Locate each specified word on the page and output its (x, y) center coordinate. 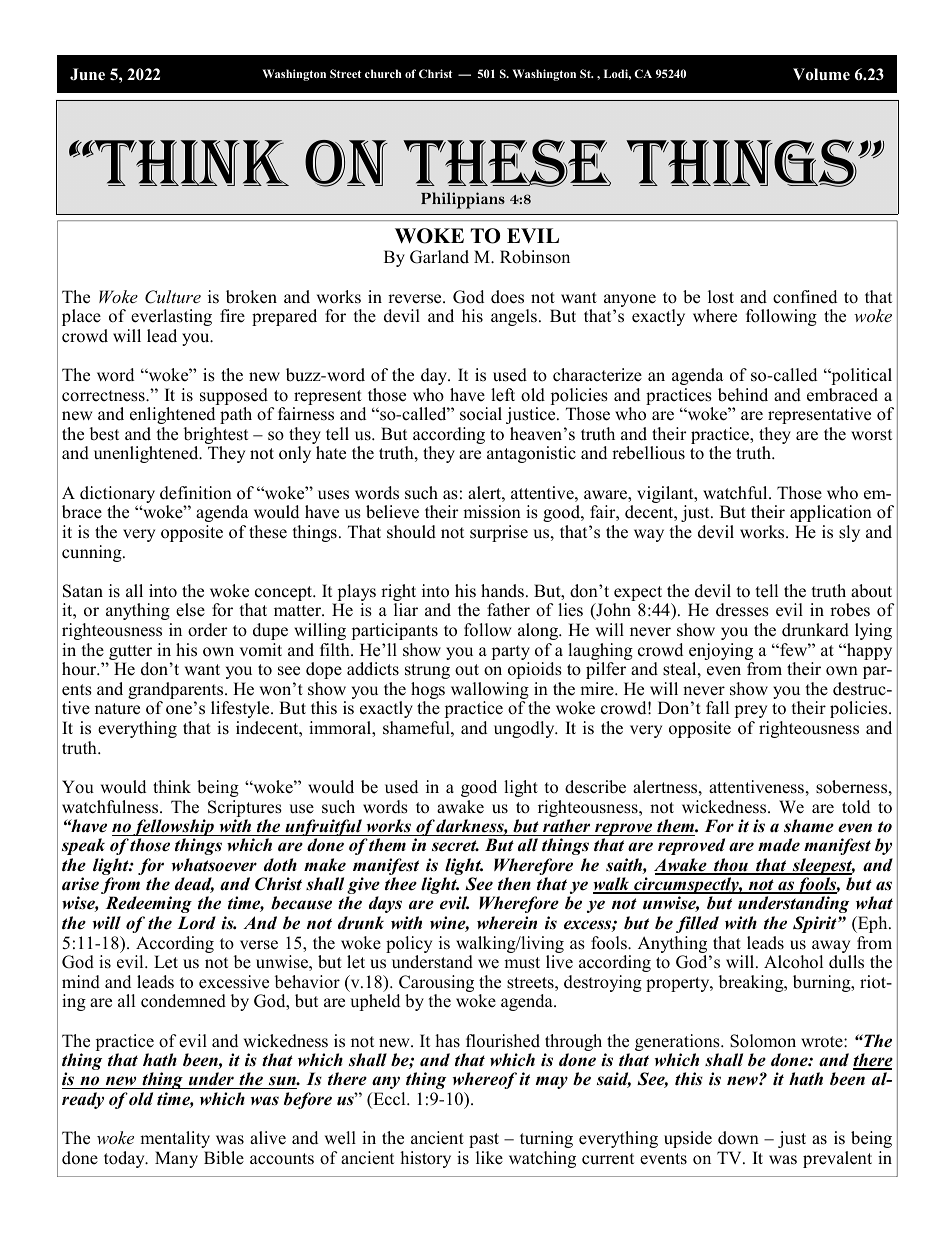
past (484, 1140)
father (508, 610)
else (190, 610)
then (514, 884)
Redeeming (148, 904)
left (503, 395)
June (87, 74)
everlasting (171, 317)
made (779, 845)
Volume (821, 74)
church (383, 73)
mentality (175, 1139)
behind (743, 395)
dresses (742, 610)
